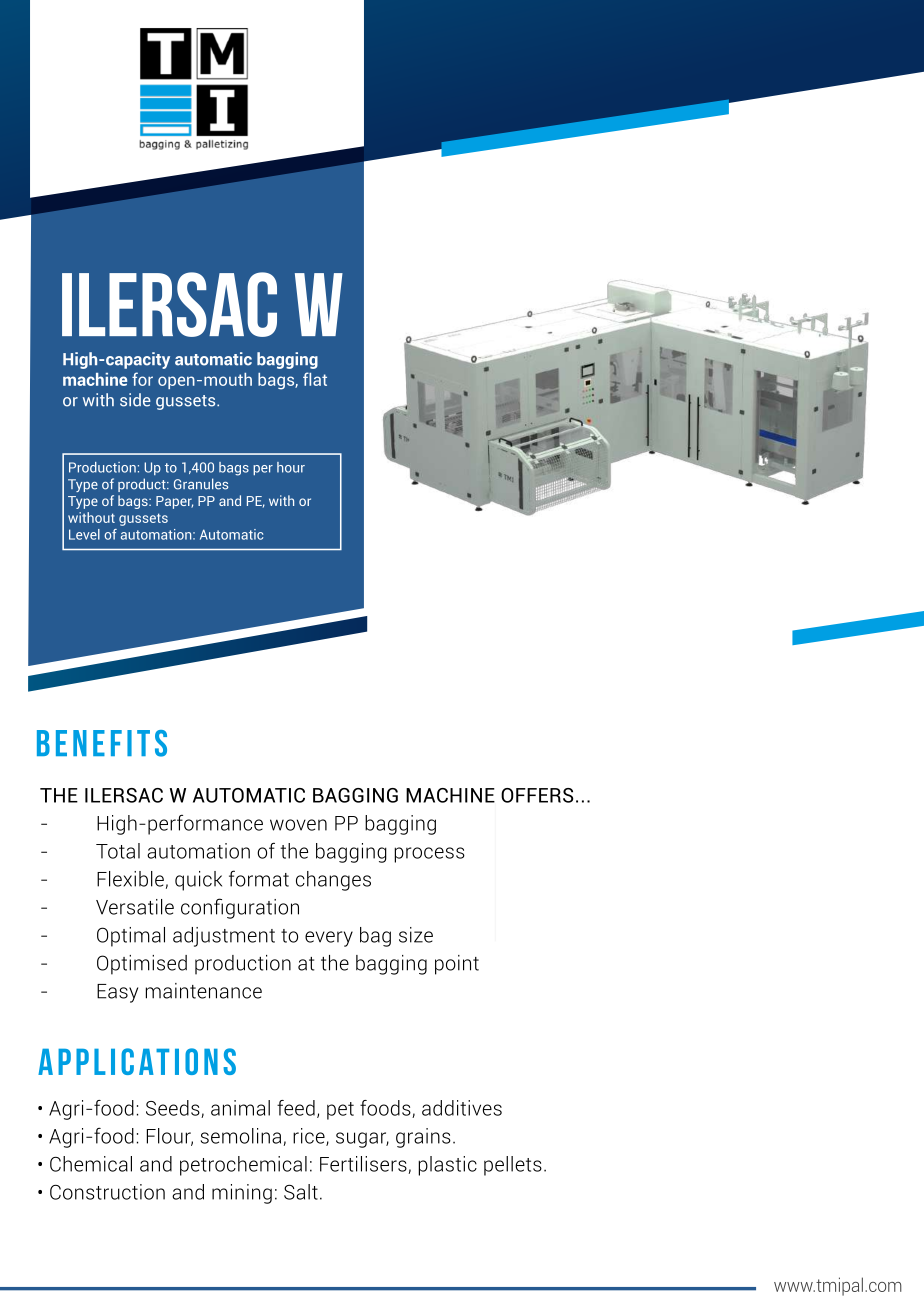  I want to click on every, so click(329, 939).
